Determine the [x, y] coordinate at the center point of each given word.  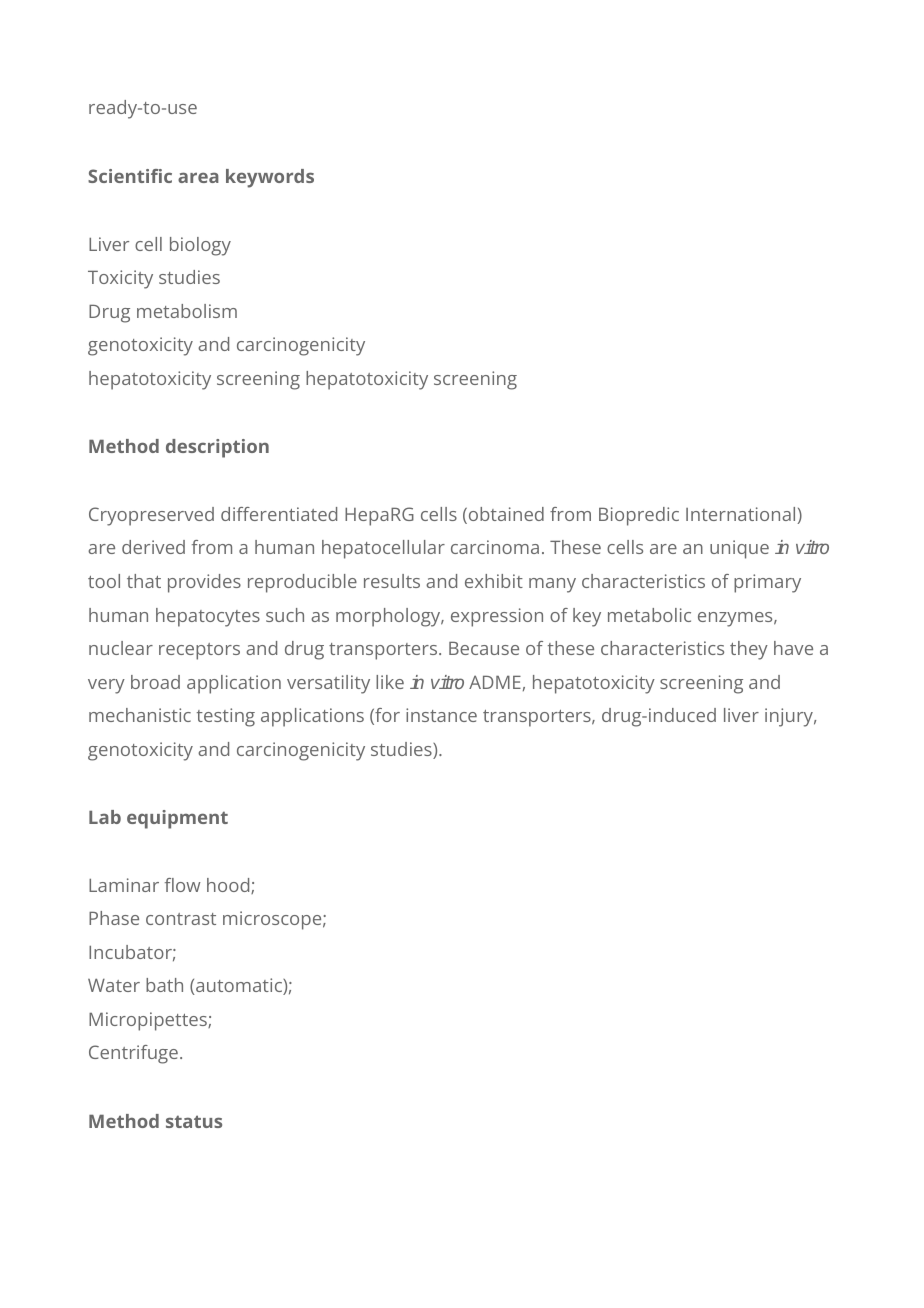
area [198, 177]
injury [790, 717]
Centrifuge [133, 1054]
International [742, 515]
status [194, 1121]
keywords [270, 178]
